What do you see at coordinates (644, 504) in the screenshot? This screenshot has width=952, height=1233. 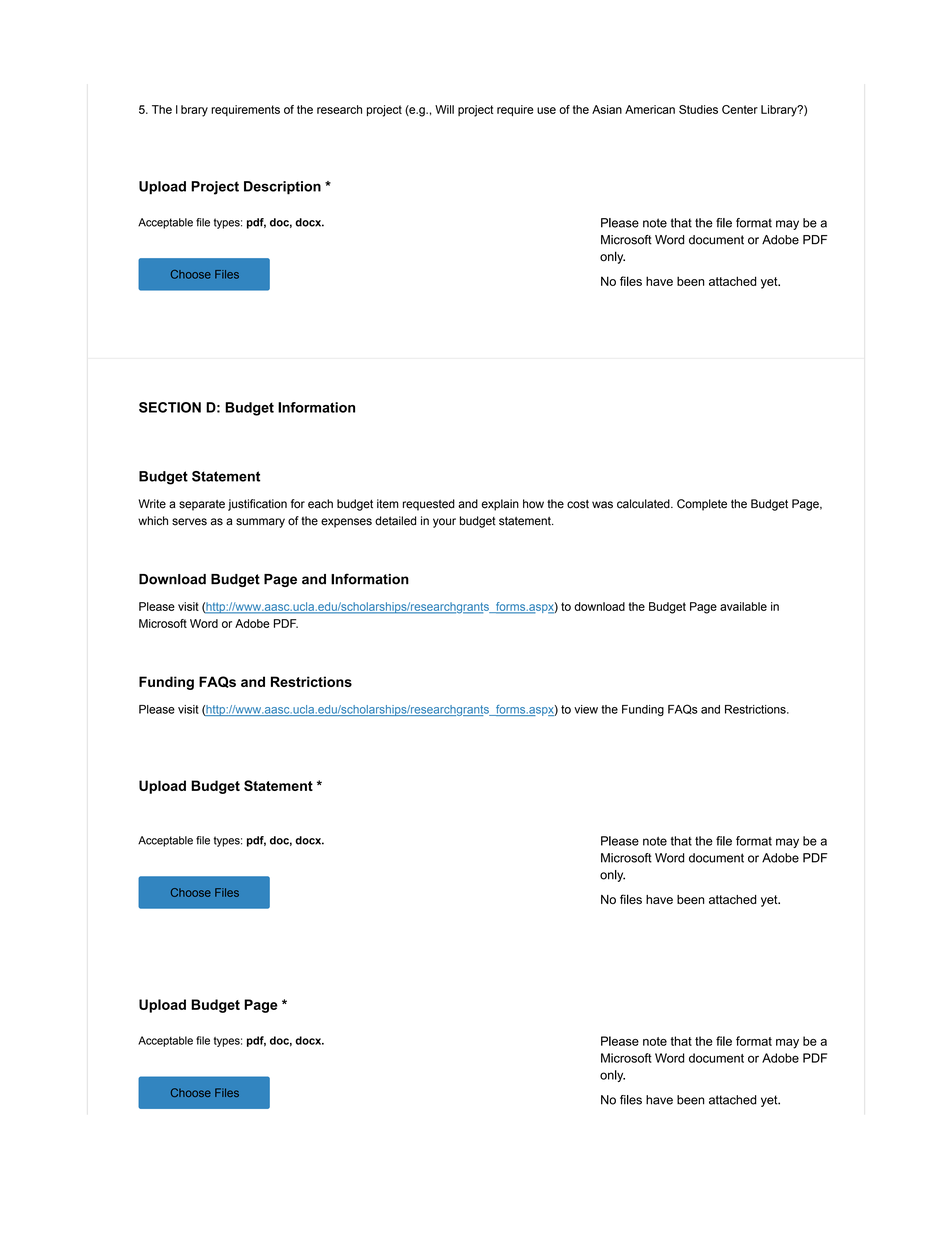 I see `calculated` at bounding box center [644, 504].
